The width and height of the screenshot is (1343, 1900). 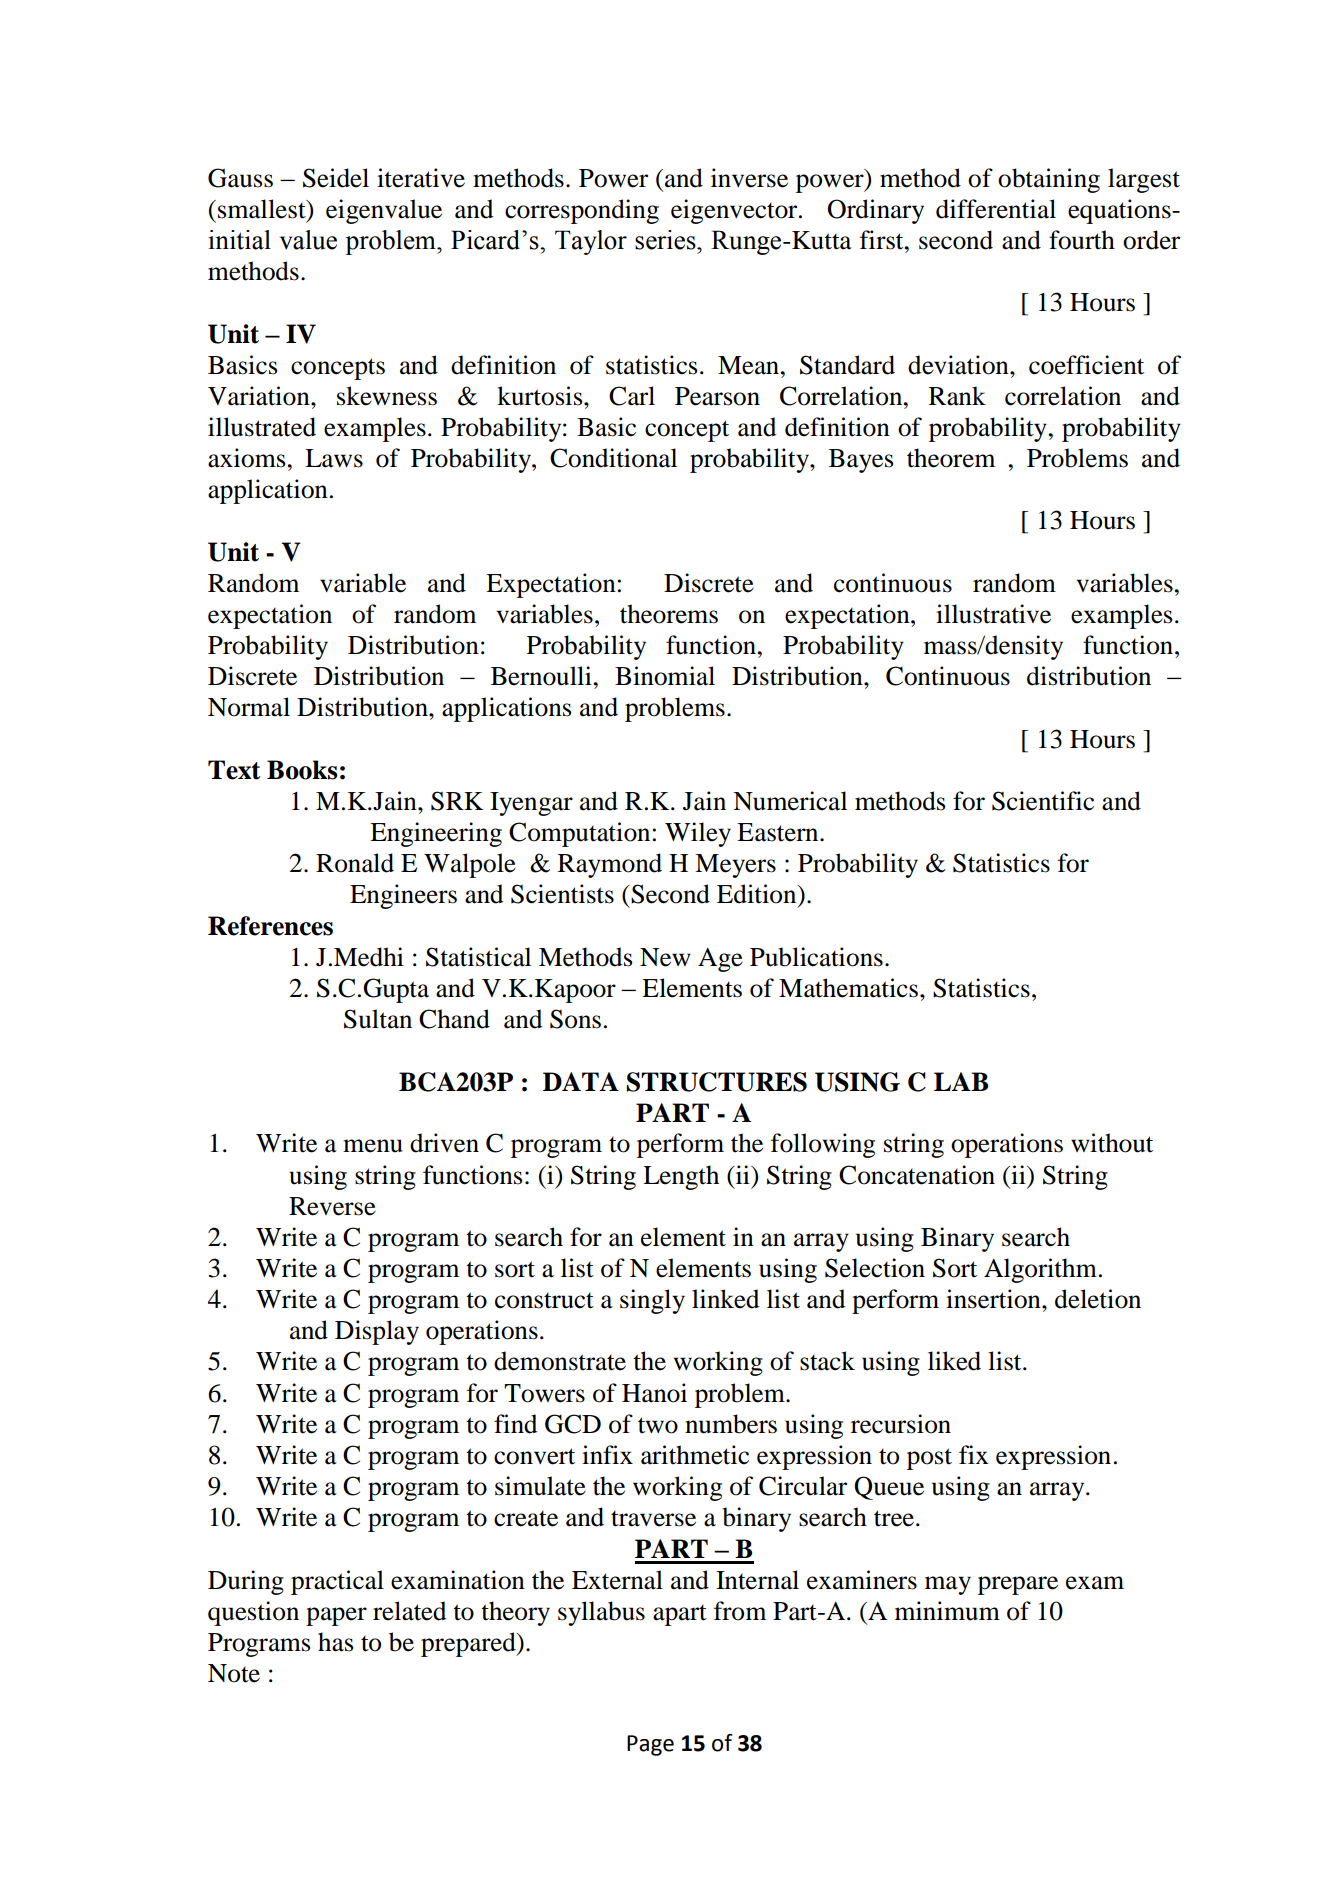 What do you see at coordinates (665, 957) in the screenshot?
I see `New` at bounding box center [665, 957].
